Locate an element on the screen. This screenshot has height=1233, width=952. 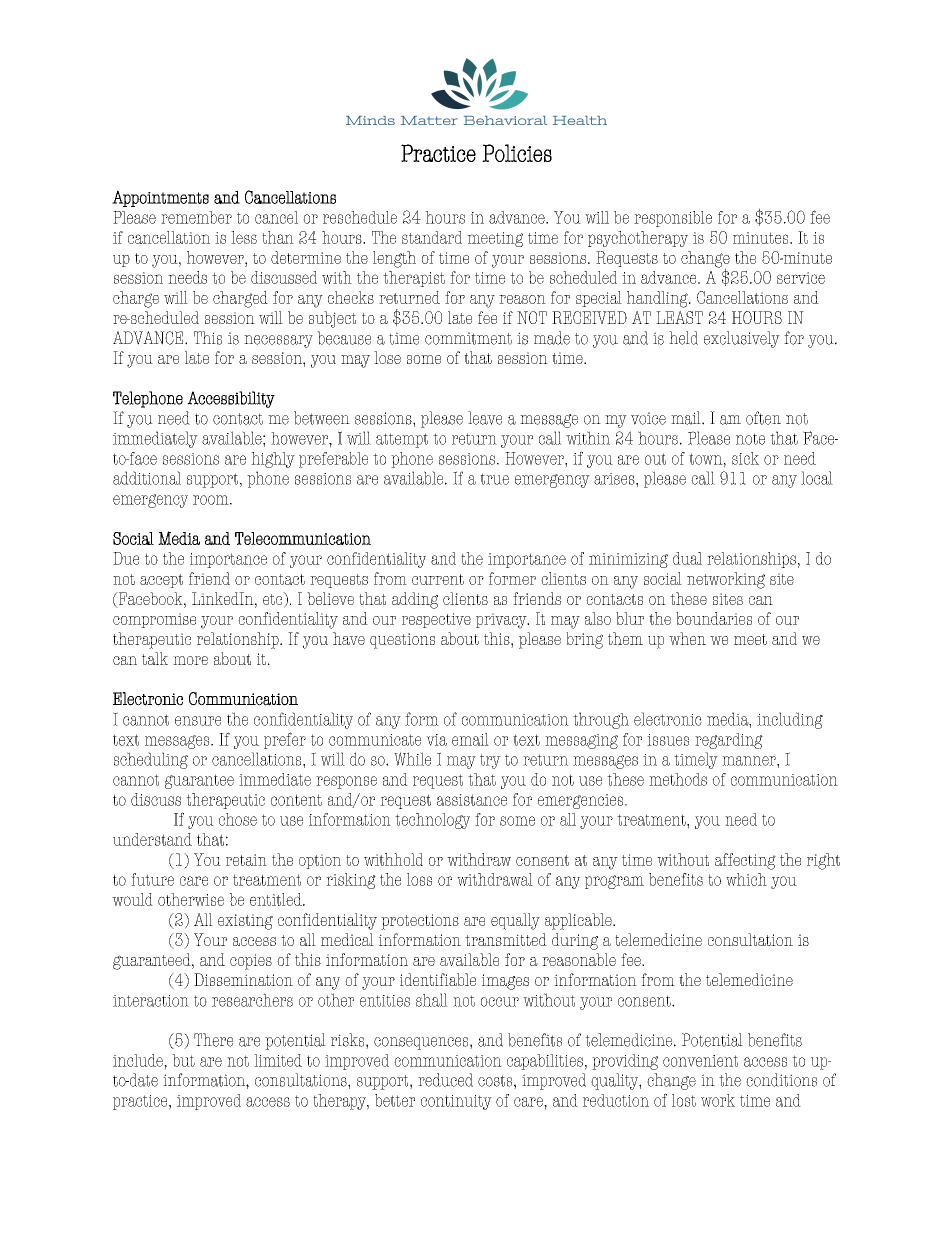
more is located at coordinates (190, 660).
